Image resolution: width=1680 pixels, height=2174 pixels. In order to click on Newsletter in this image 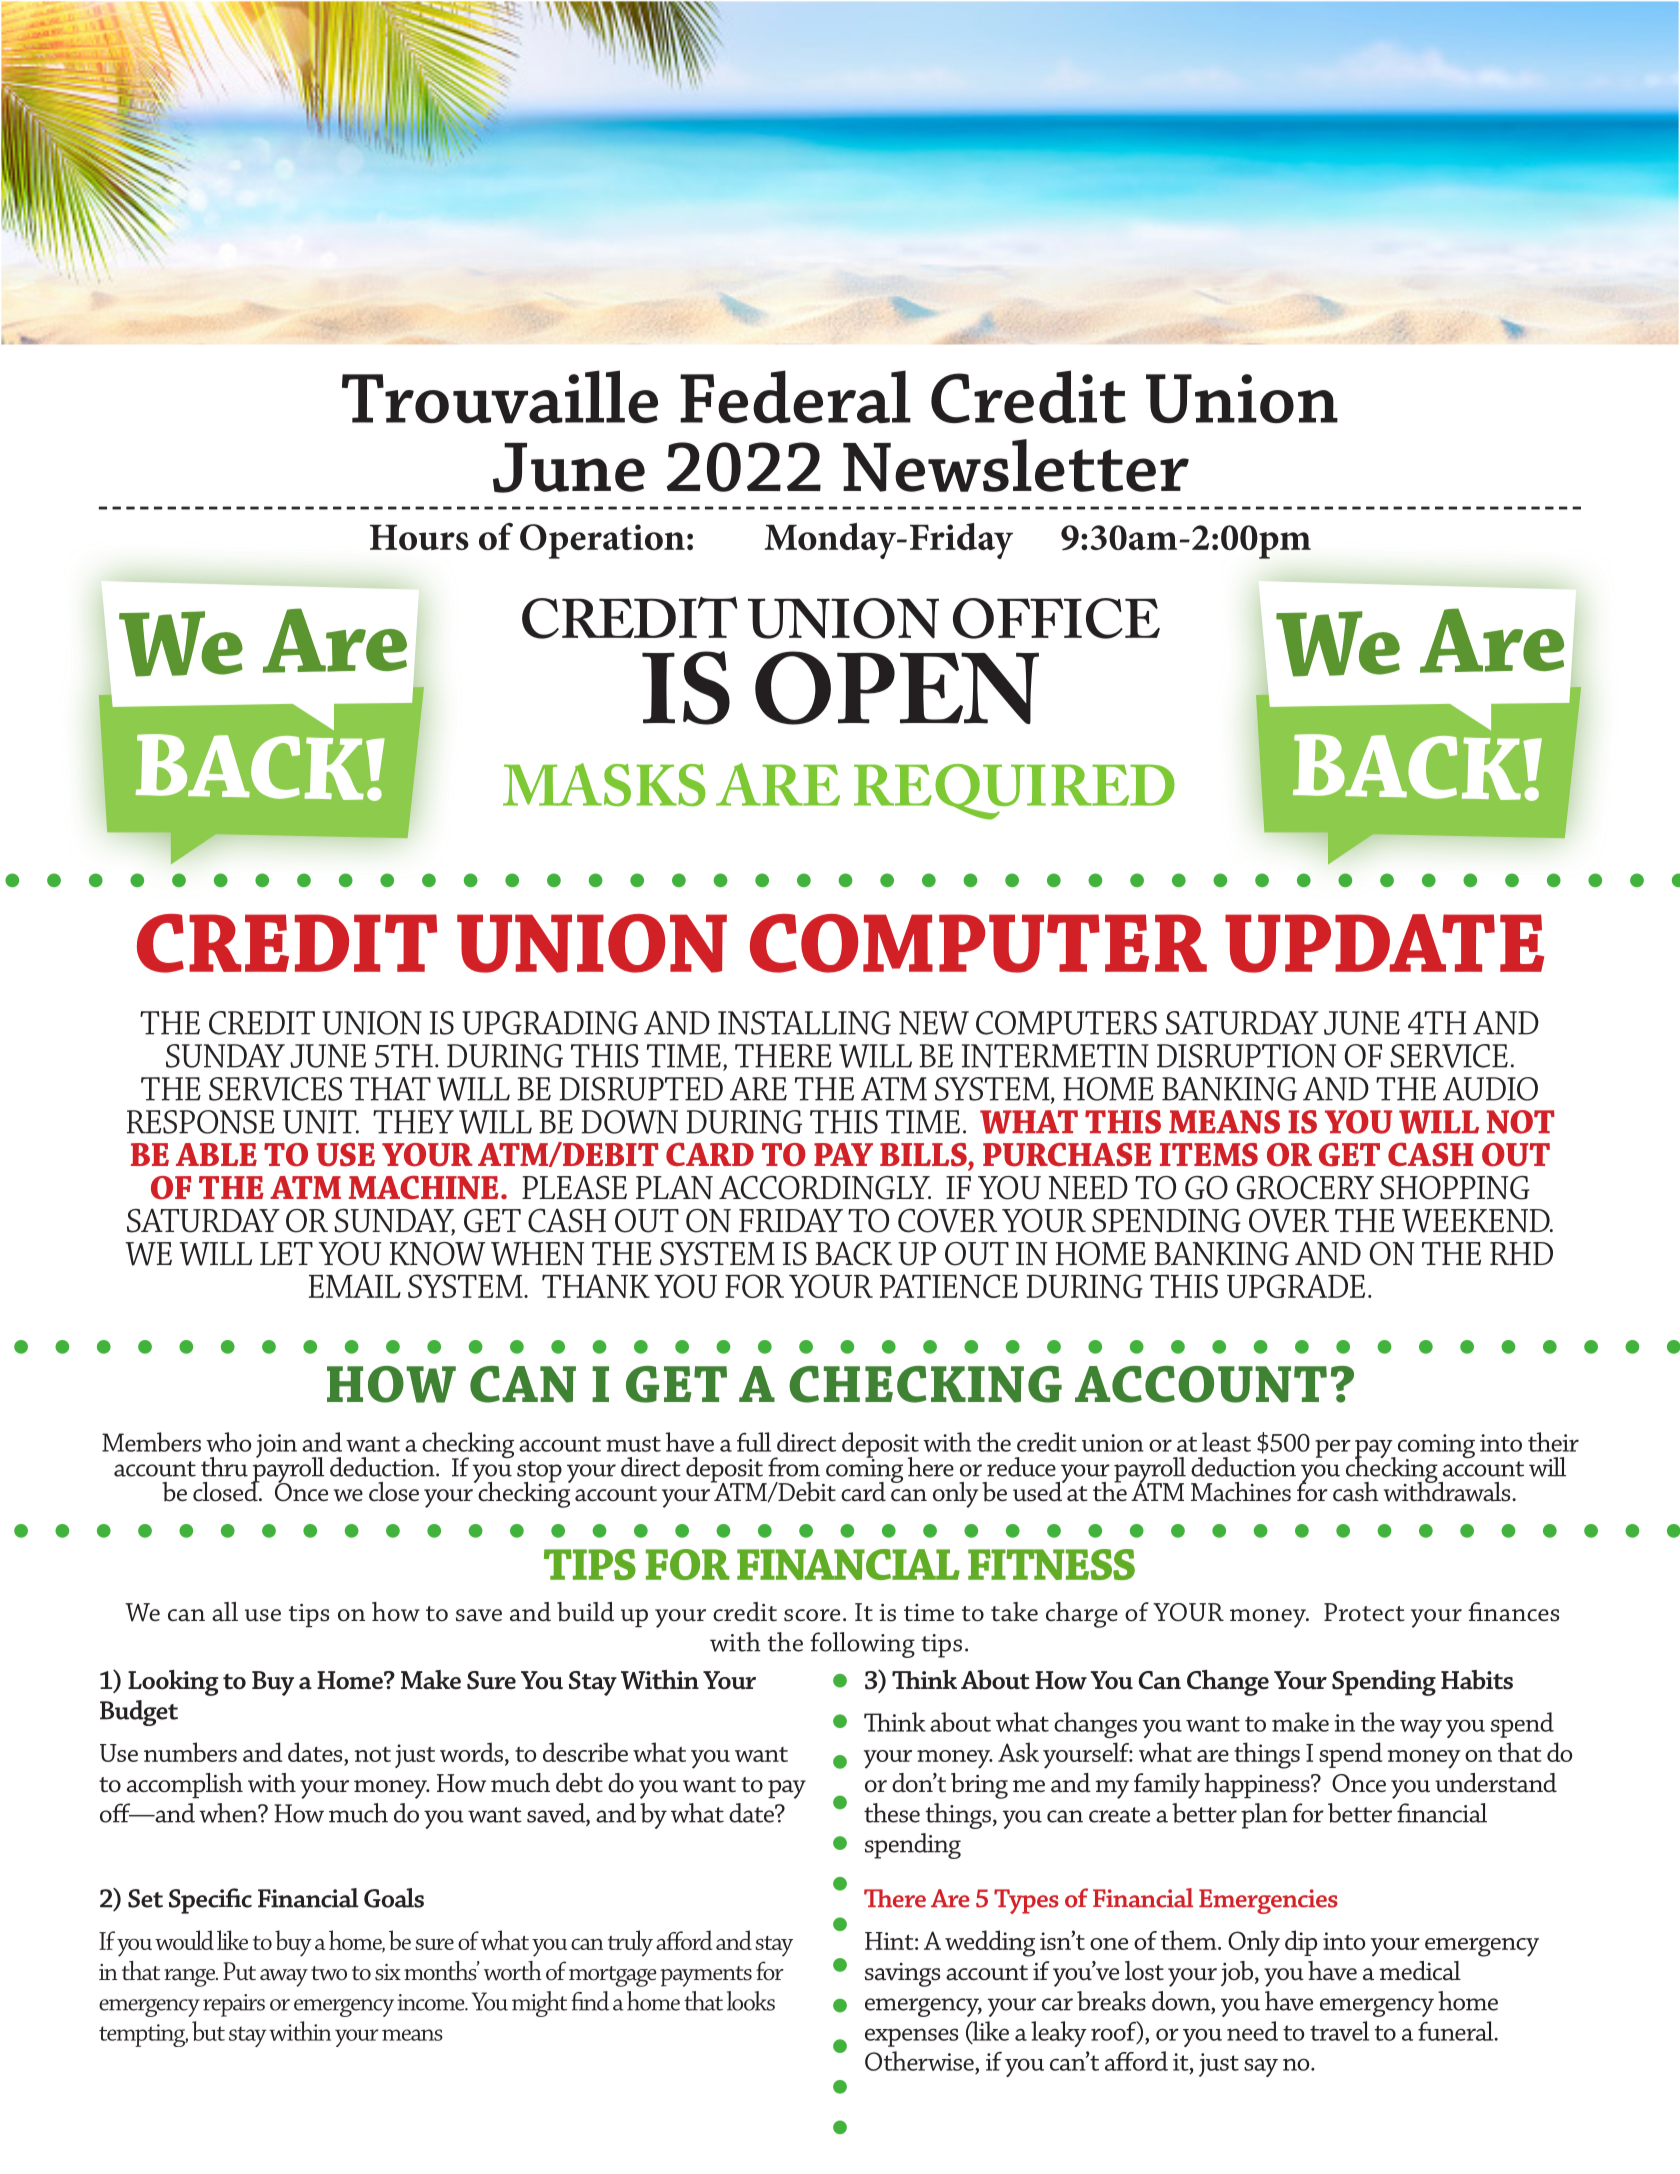, I will do `click(1016, 465)`.
